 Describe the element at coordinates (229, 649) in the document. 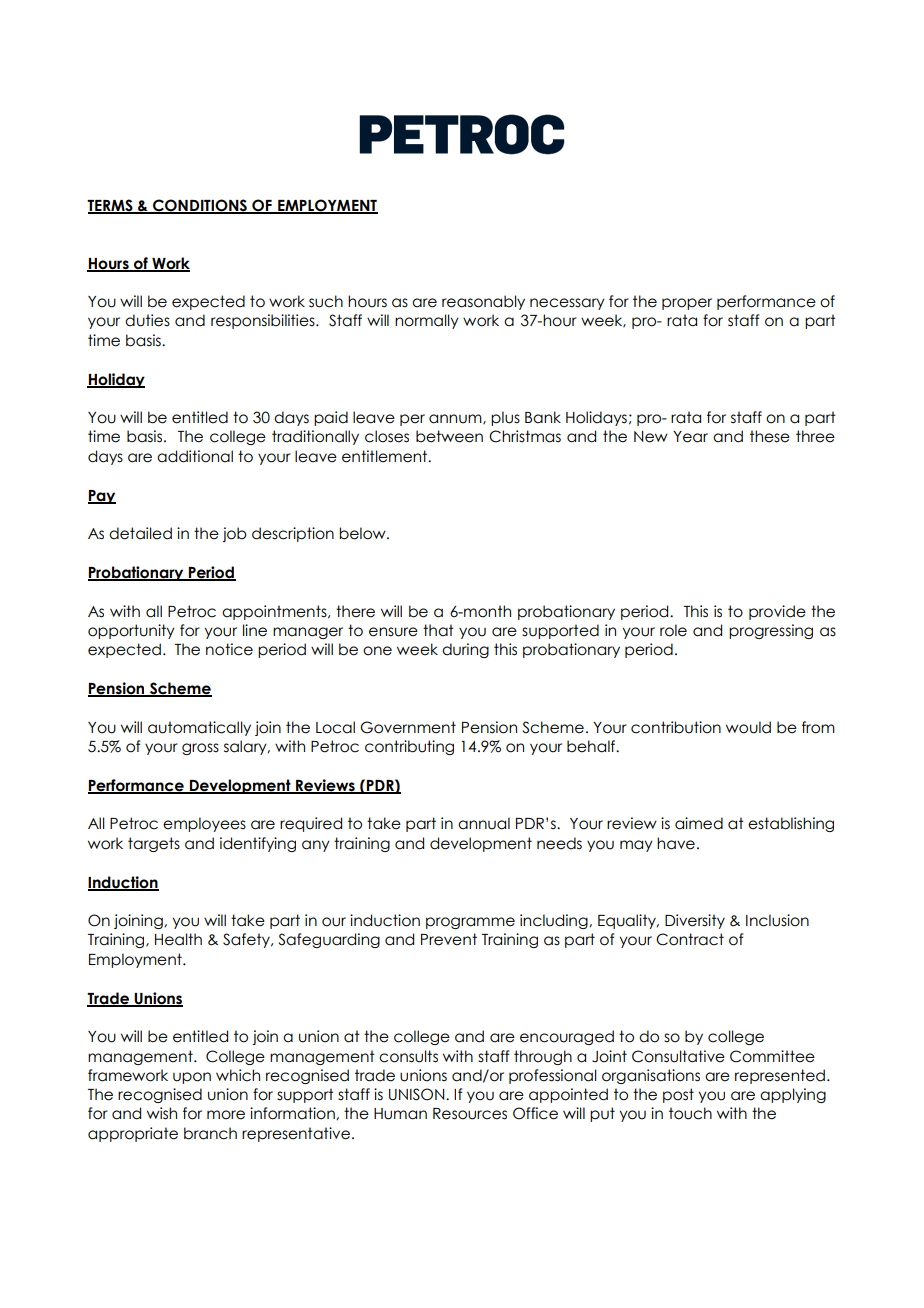

I see `notice` at that location.
